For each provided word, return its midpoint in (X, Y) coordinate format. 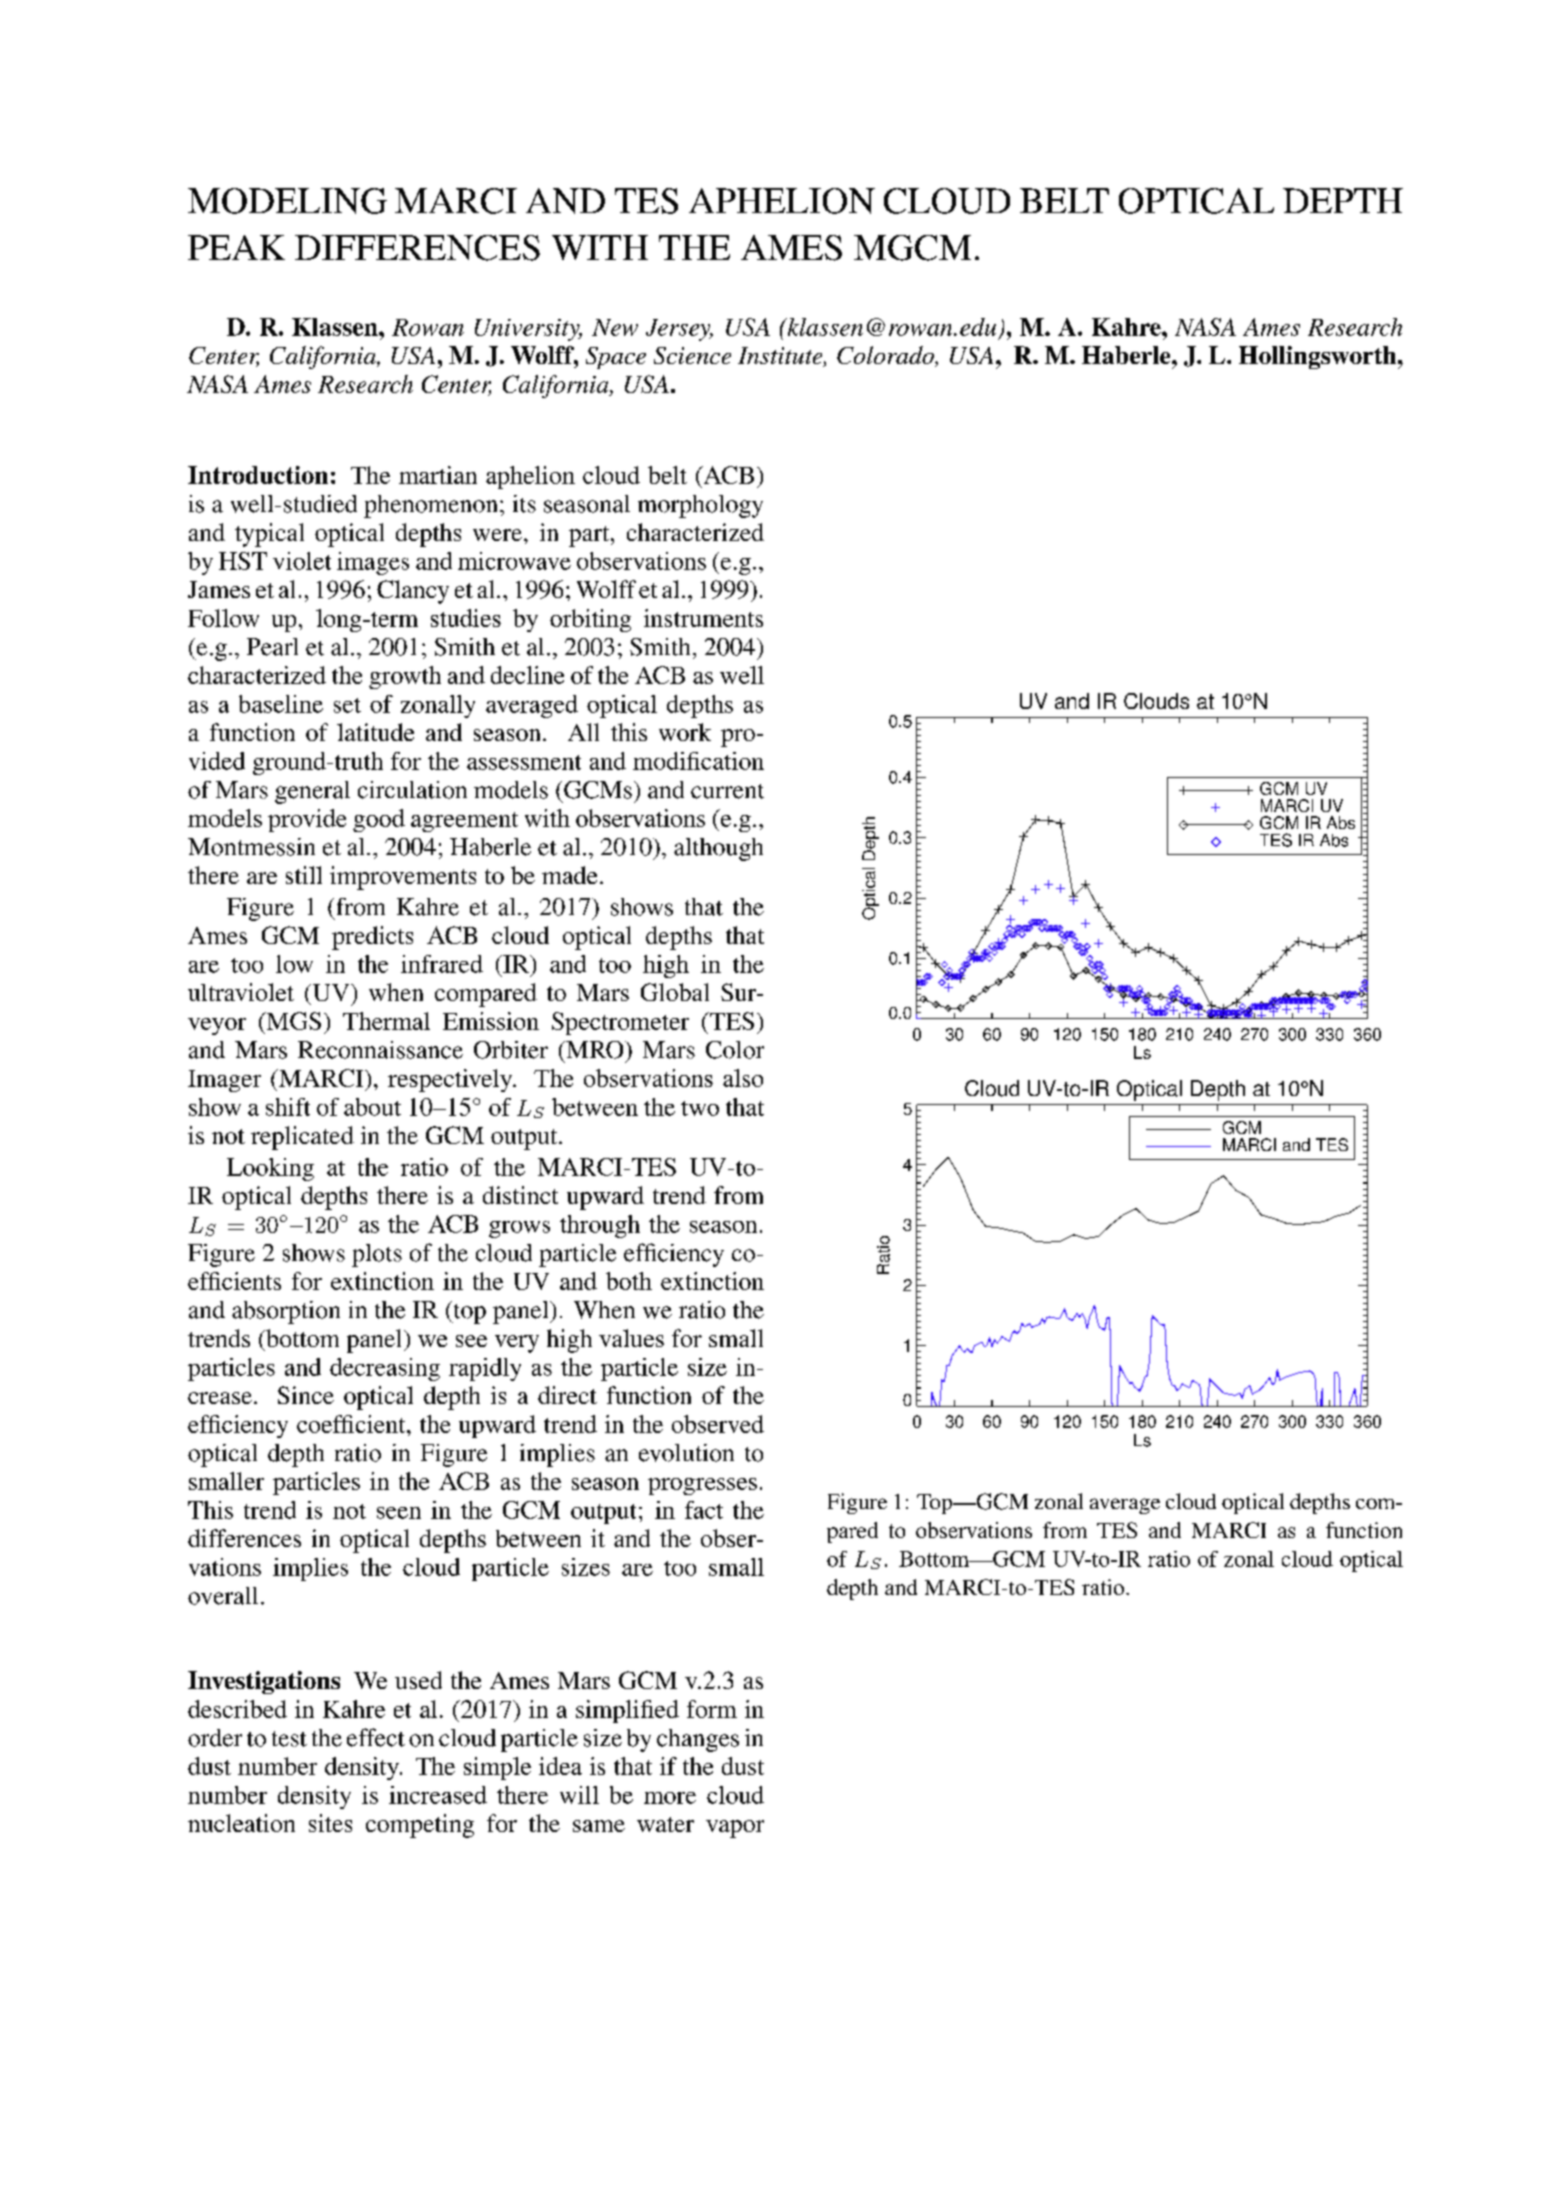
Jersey (679, 330)
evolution (686, 1453)
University (528, 330)
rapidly (485, 1369)
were (499, 535)
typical (269, 535)
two (700, 1108)
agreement (464, 822)
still (304, 875)
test (289, 1739)
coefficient (352, 1424)
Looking (270, 1169)
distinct (520, 1195)
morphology (700, 506)
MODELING (287, 201)
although (718, 849)
